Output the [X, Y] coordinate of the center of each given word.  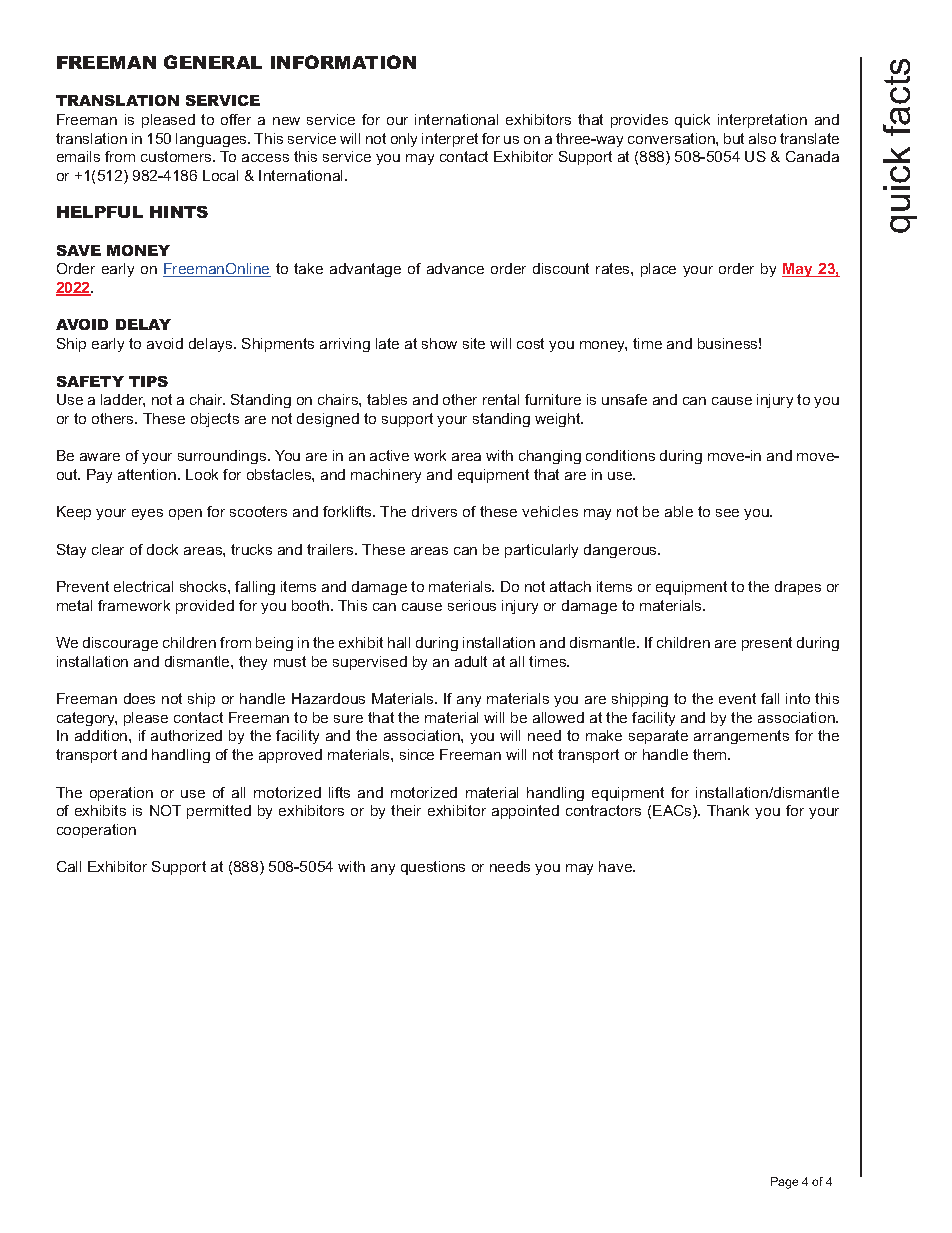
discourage [120, 644]
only [404, 140]
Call [69, 866]
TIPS [148, 381]
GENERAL [213, 62]
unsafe [624, 399]
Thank [728, 810]
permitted [219, 812]
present [767, 644]
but [734, 138]
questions [433, 868]
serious [472, 605]
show [439, 343]
